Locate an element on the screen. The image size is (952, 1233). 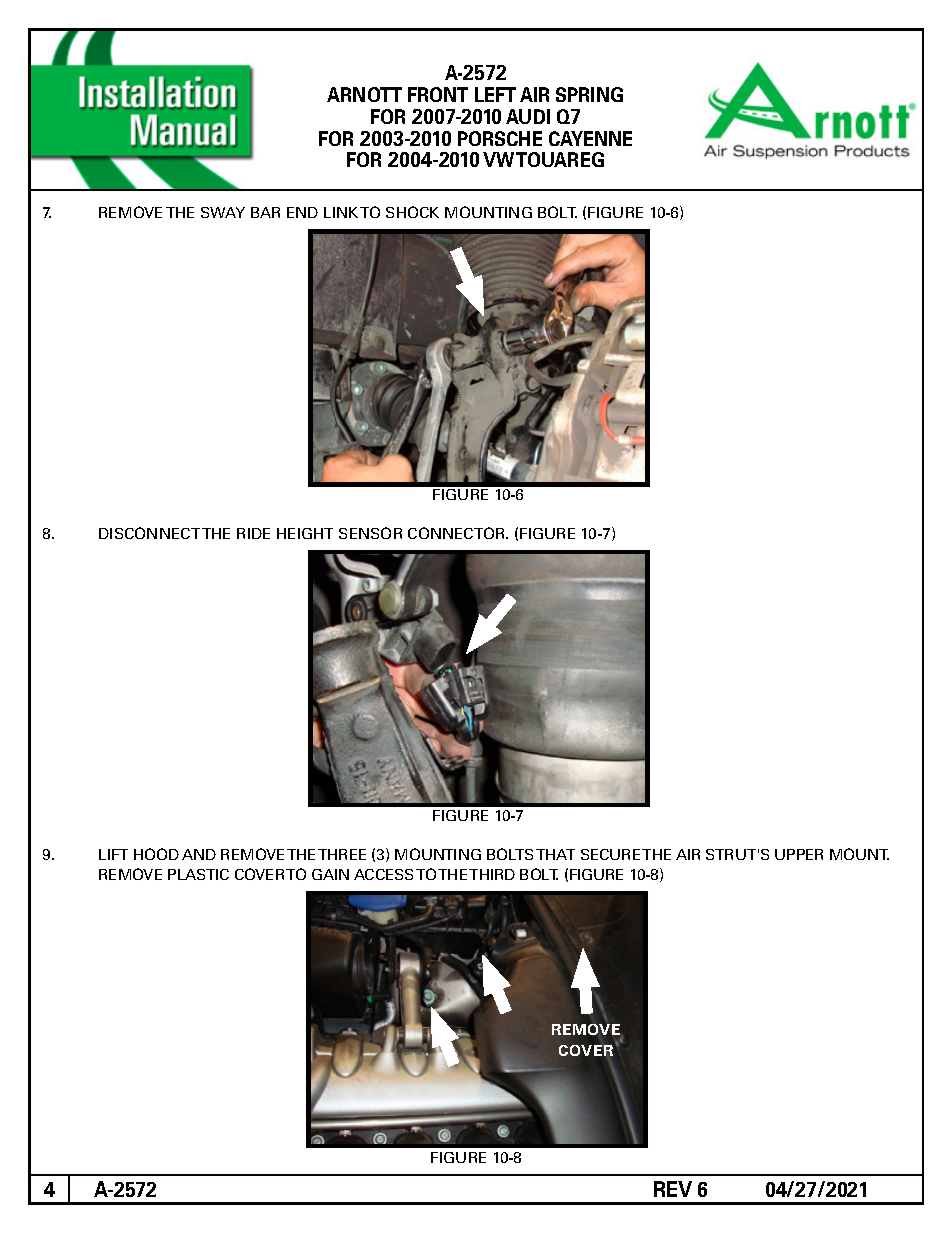
DISCONNECT is located at coordinates (149, 533).
